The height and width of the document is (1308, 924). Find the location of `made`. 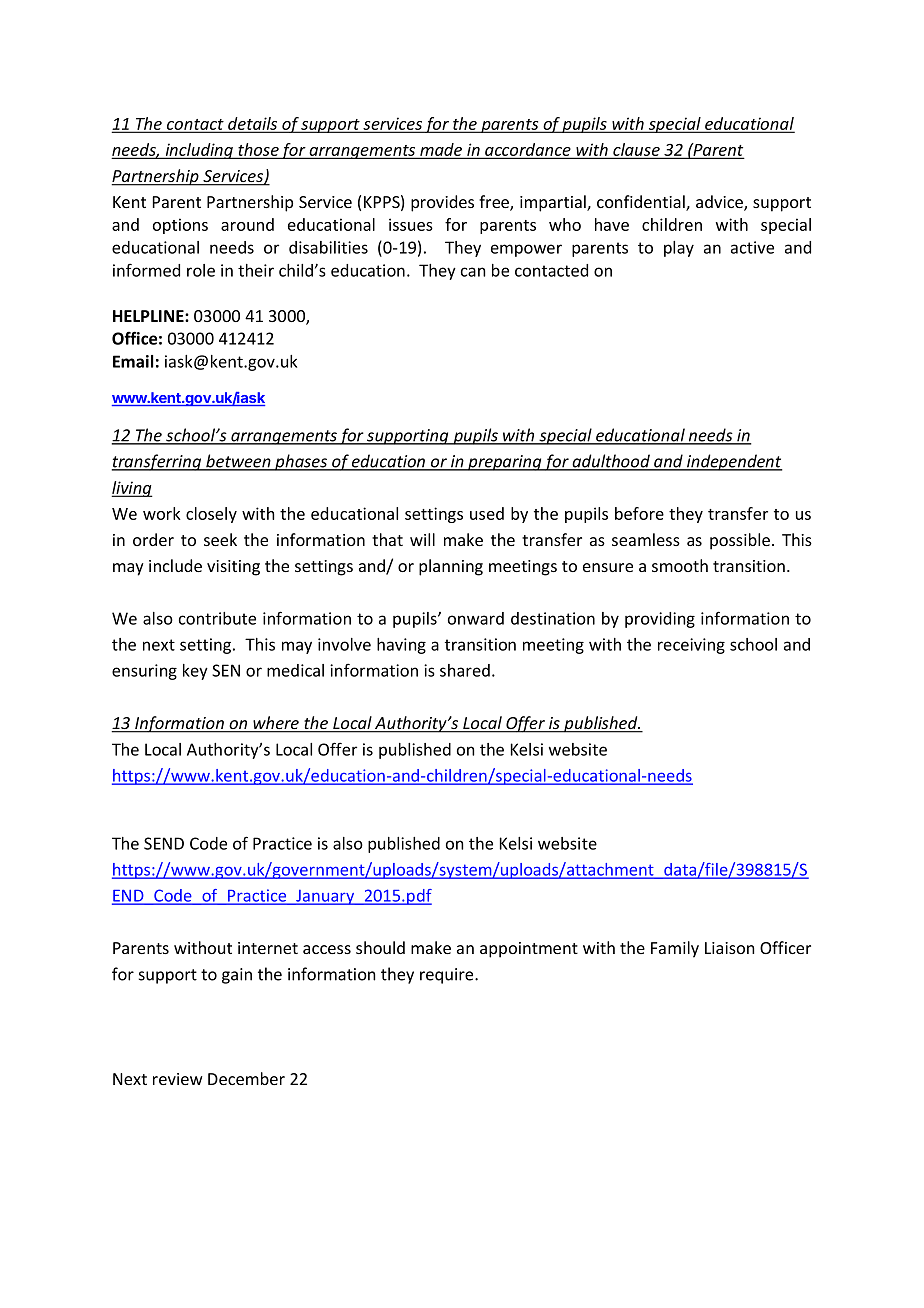

made is located at coordinates (441, 150).
